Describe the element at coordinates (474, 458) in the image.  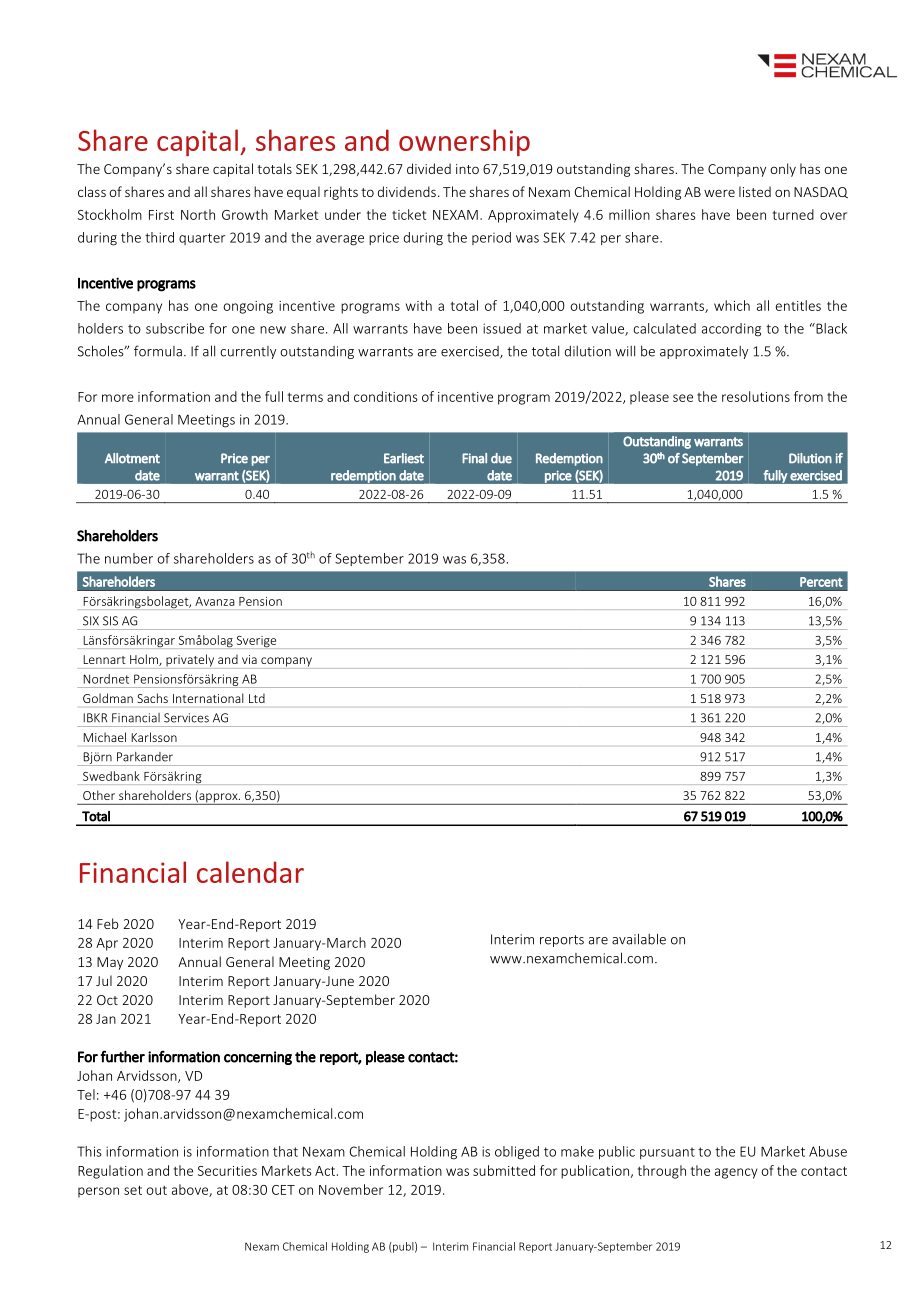
I see `Final` at that location.
